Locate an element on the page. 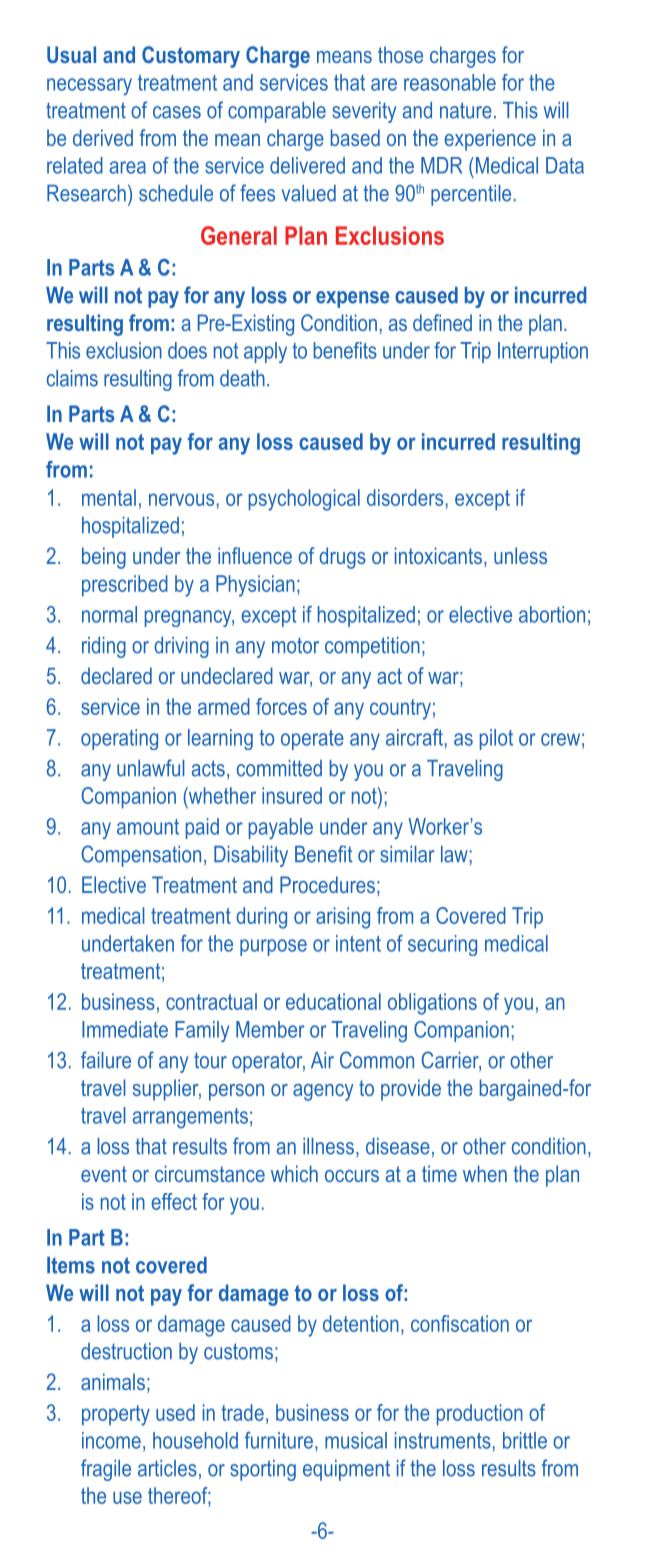  operating is located at coordinates (119, 739).
